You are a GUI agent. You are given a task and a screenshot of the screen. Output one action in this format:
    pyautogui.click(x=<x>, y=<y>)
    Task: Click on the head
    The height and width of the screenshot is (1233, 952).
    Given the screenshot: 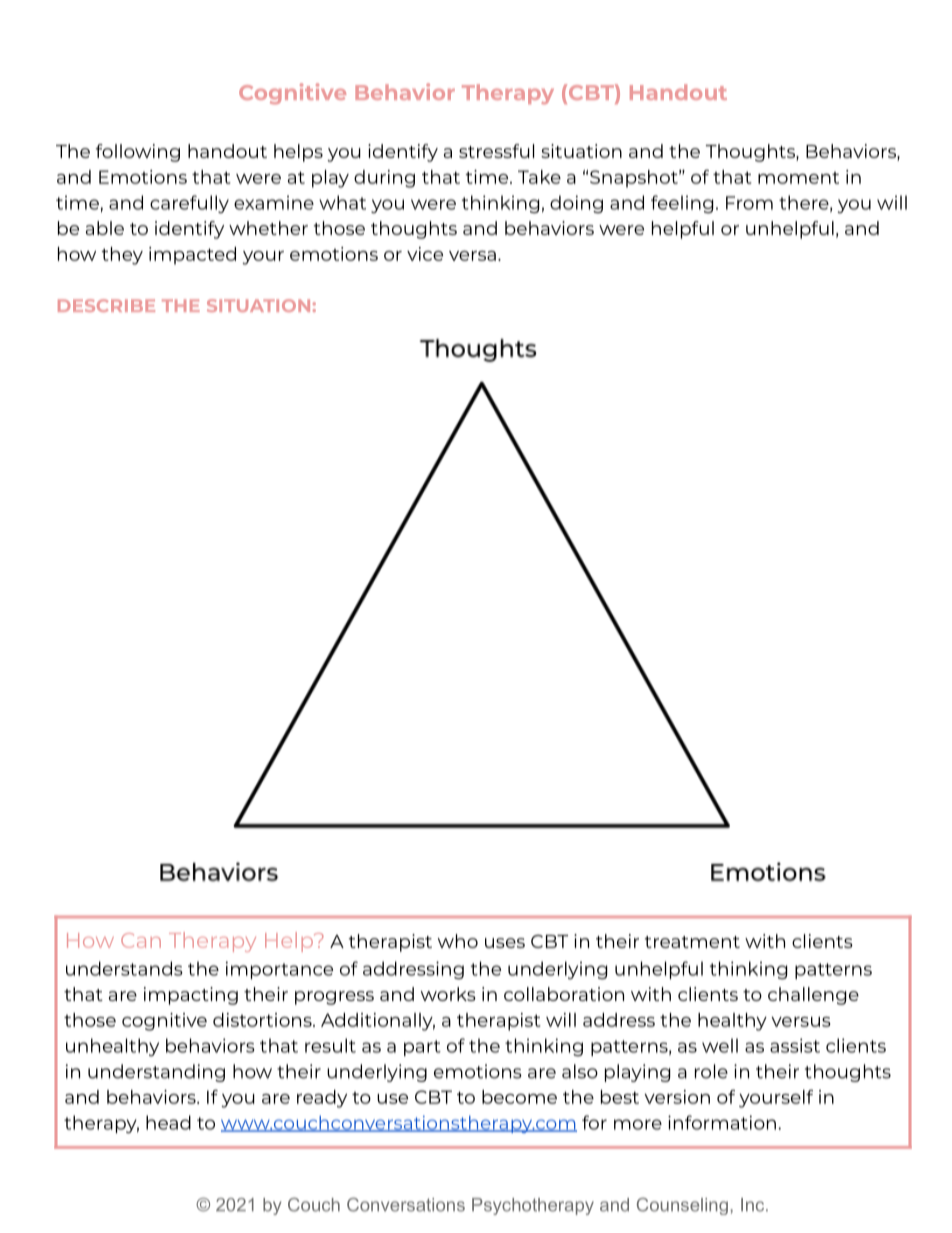 What is the action you would take?
    pyautogui.click(x=168, y=1122)
